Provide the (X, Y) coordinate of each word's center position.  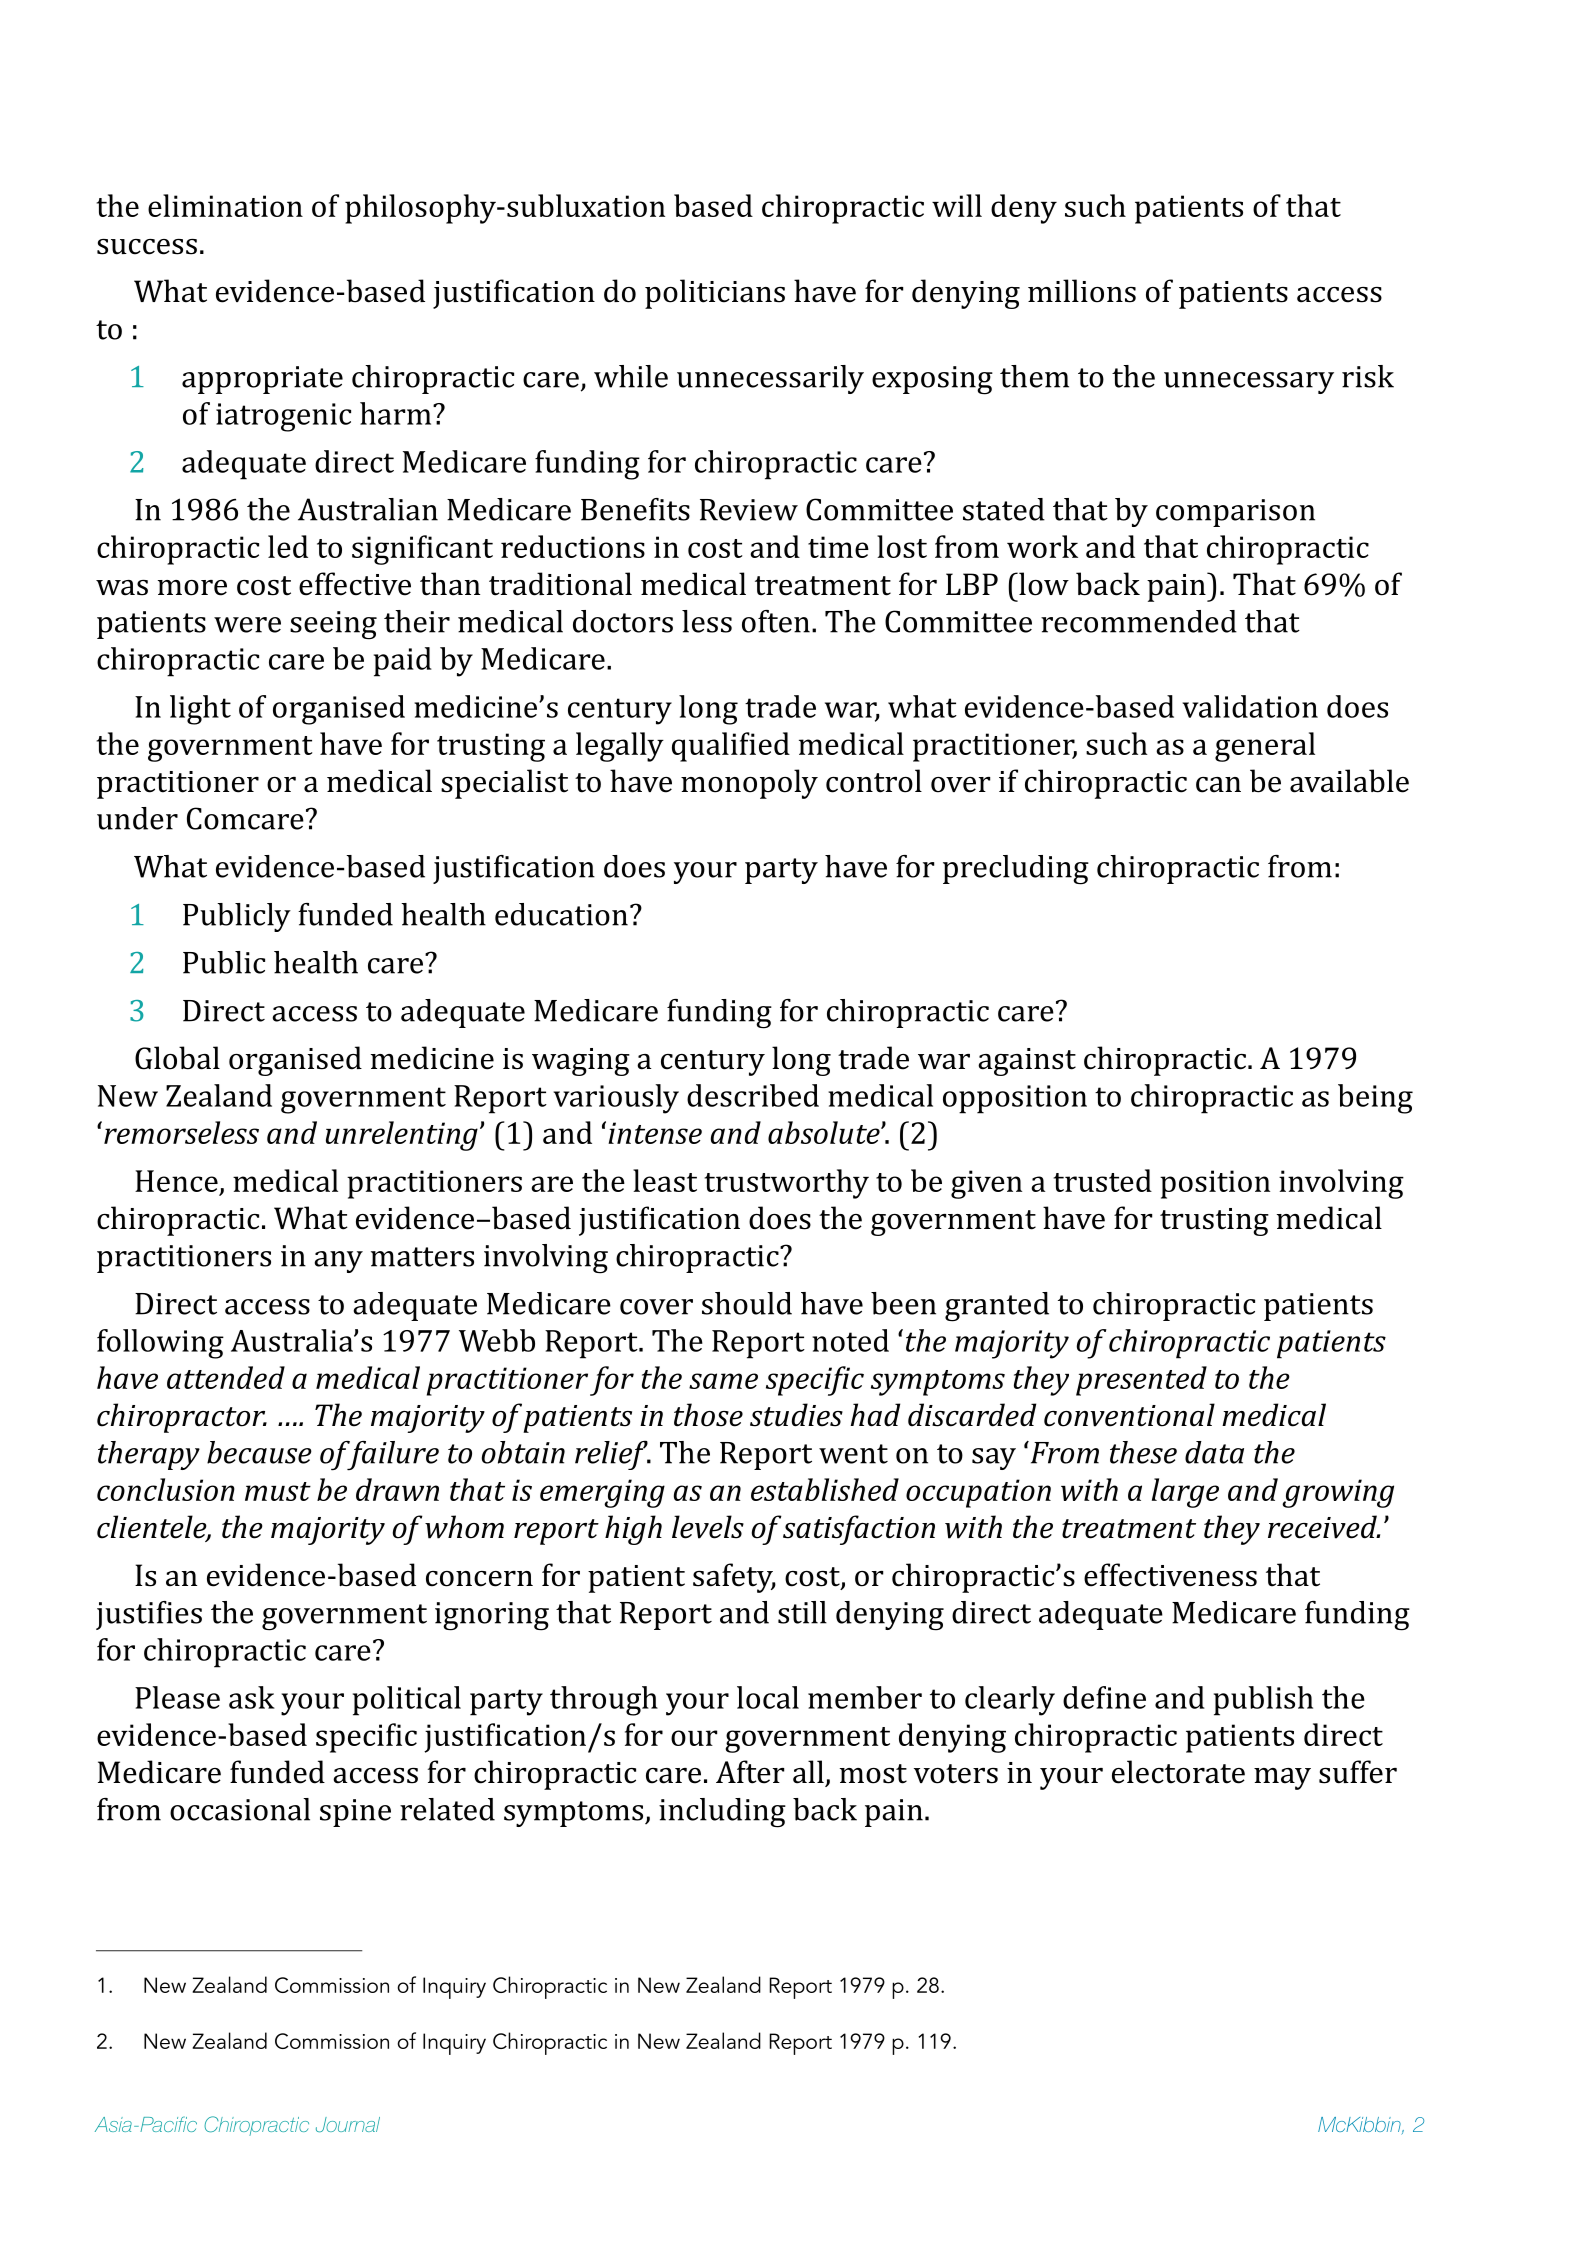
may (1282, 1779)
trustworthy (787, 1184)
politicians (715, 294)
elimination (225, 205)
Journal (348, 2124)
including (722, 1813)
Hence (176, 1181)
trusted (1103, 1180)
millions (1082, 291)
